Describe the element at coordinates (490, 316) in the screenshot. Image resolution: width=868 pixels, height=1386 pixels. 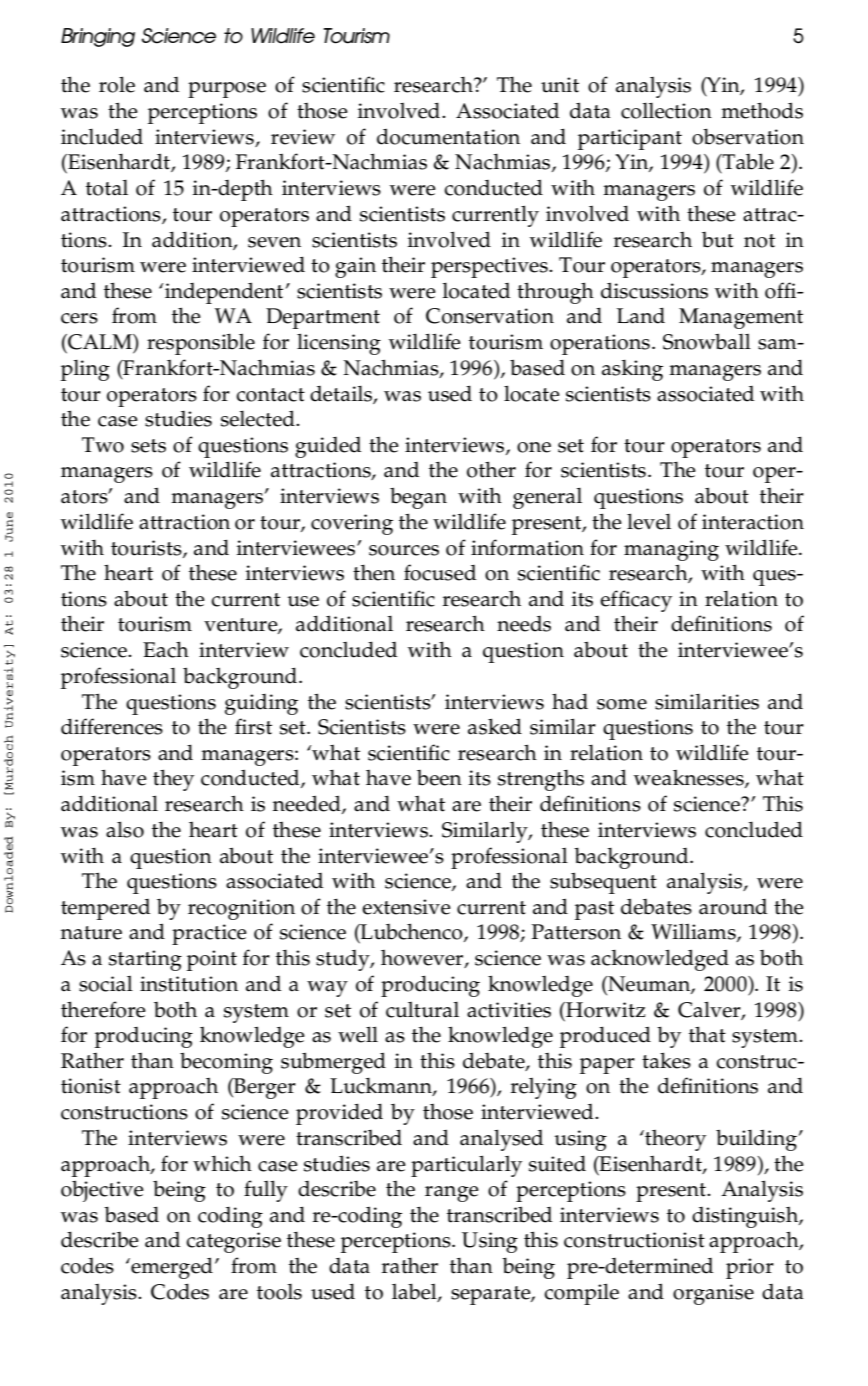
I see `Conservation` at that location.
